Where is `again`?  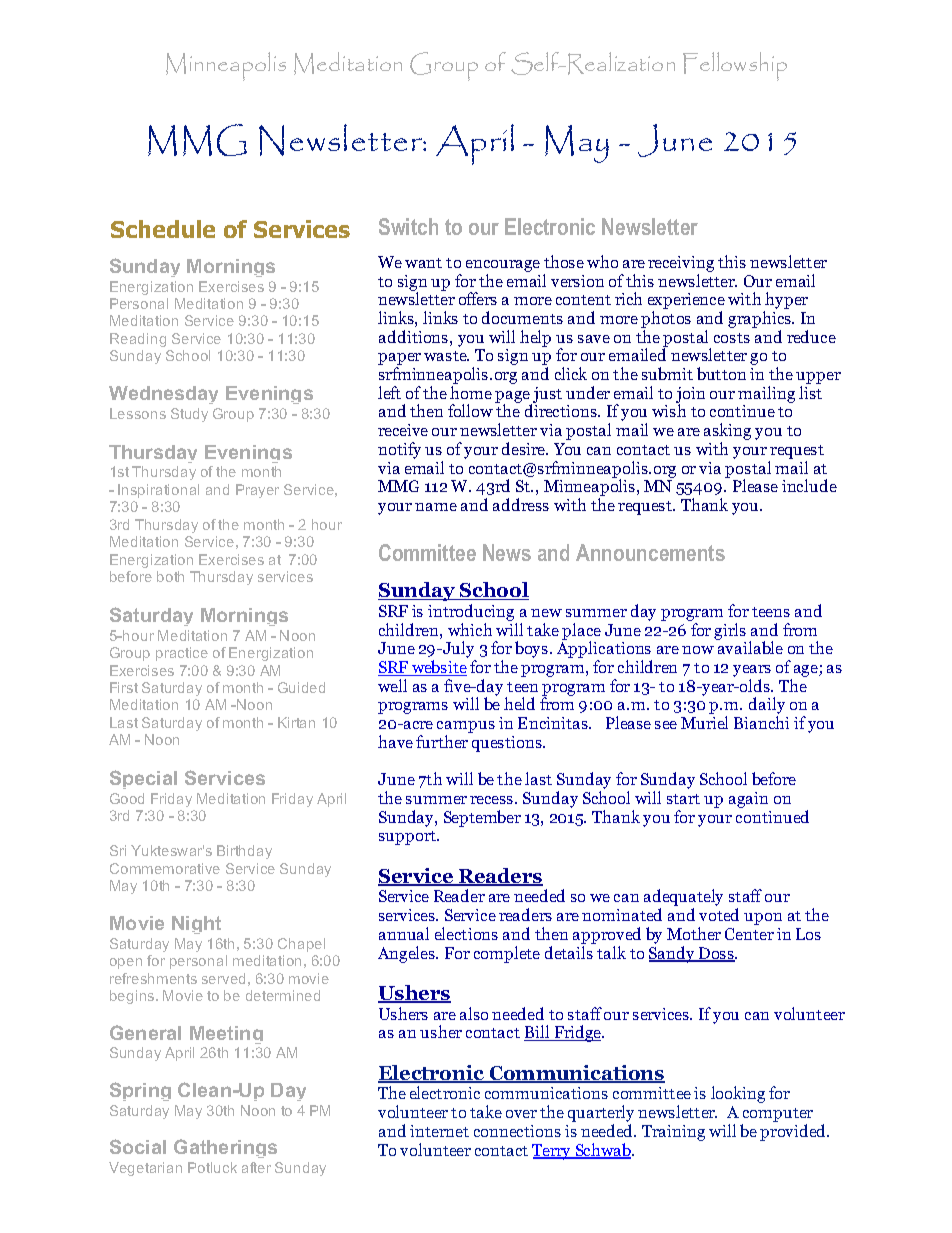
again is located at coordinates (748, 800).
